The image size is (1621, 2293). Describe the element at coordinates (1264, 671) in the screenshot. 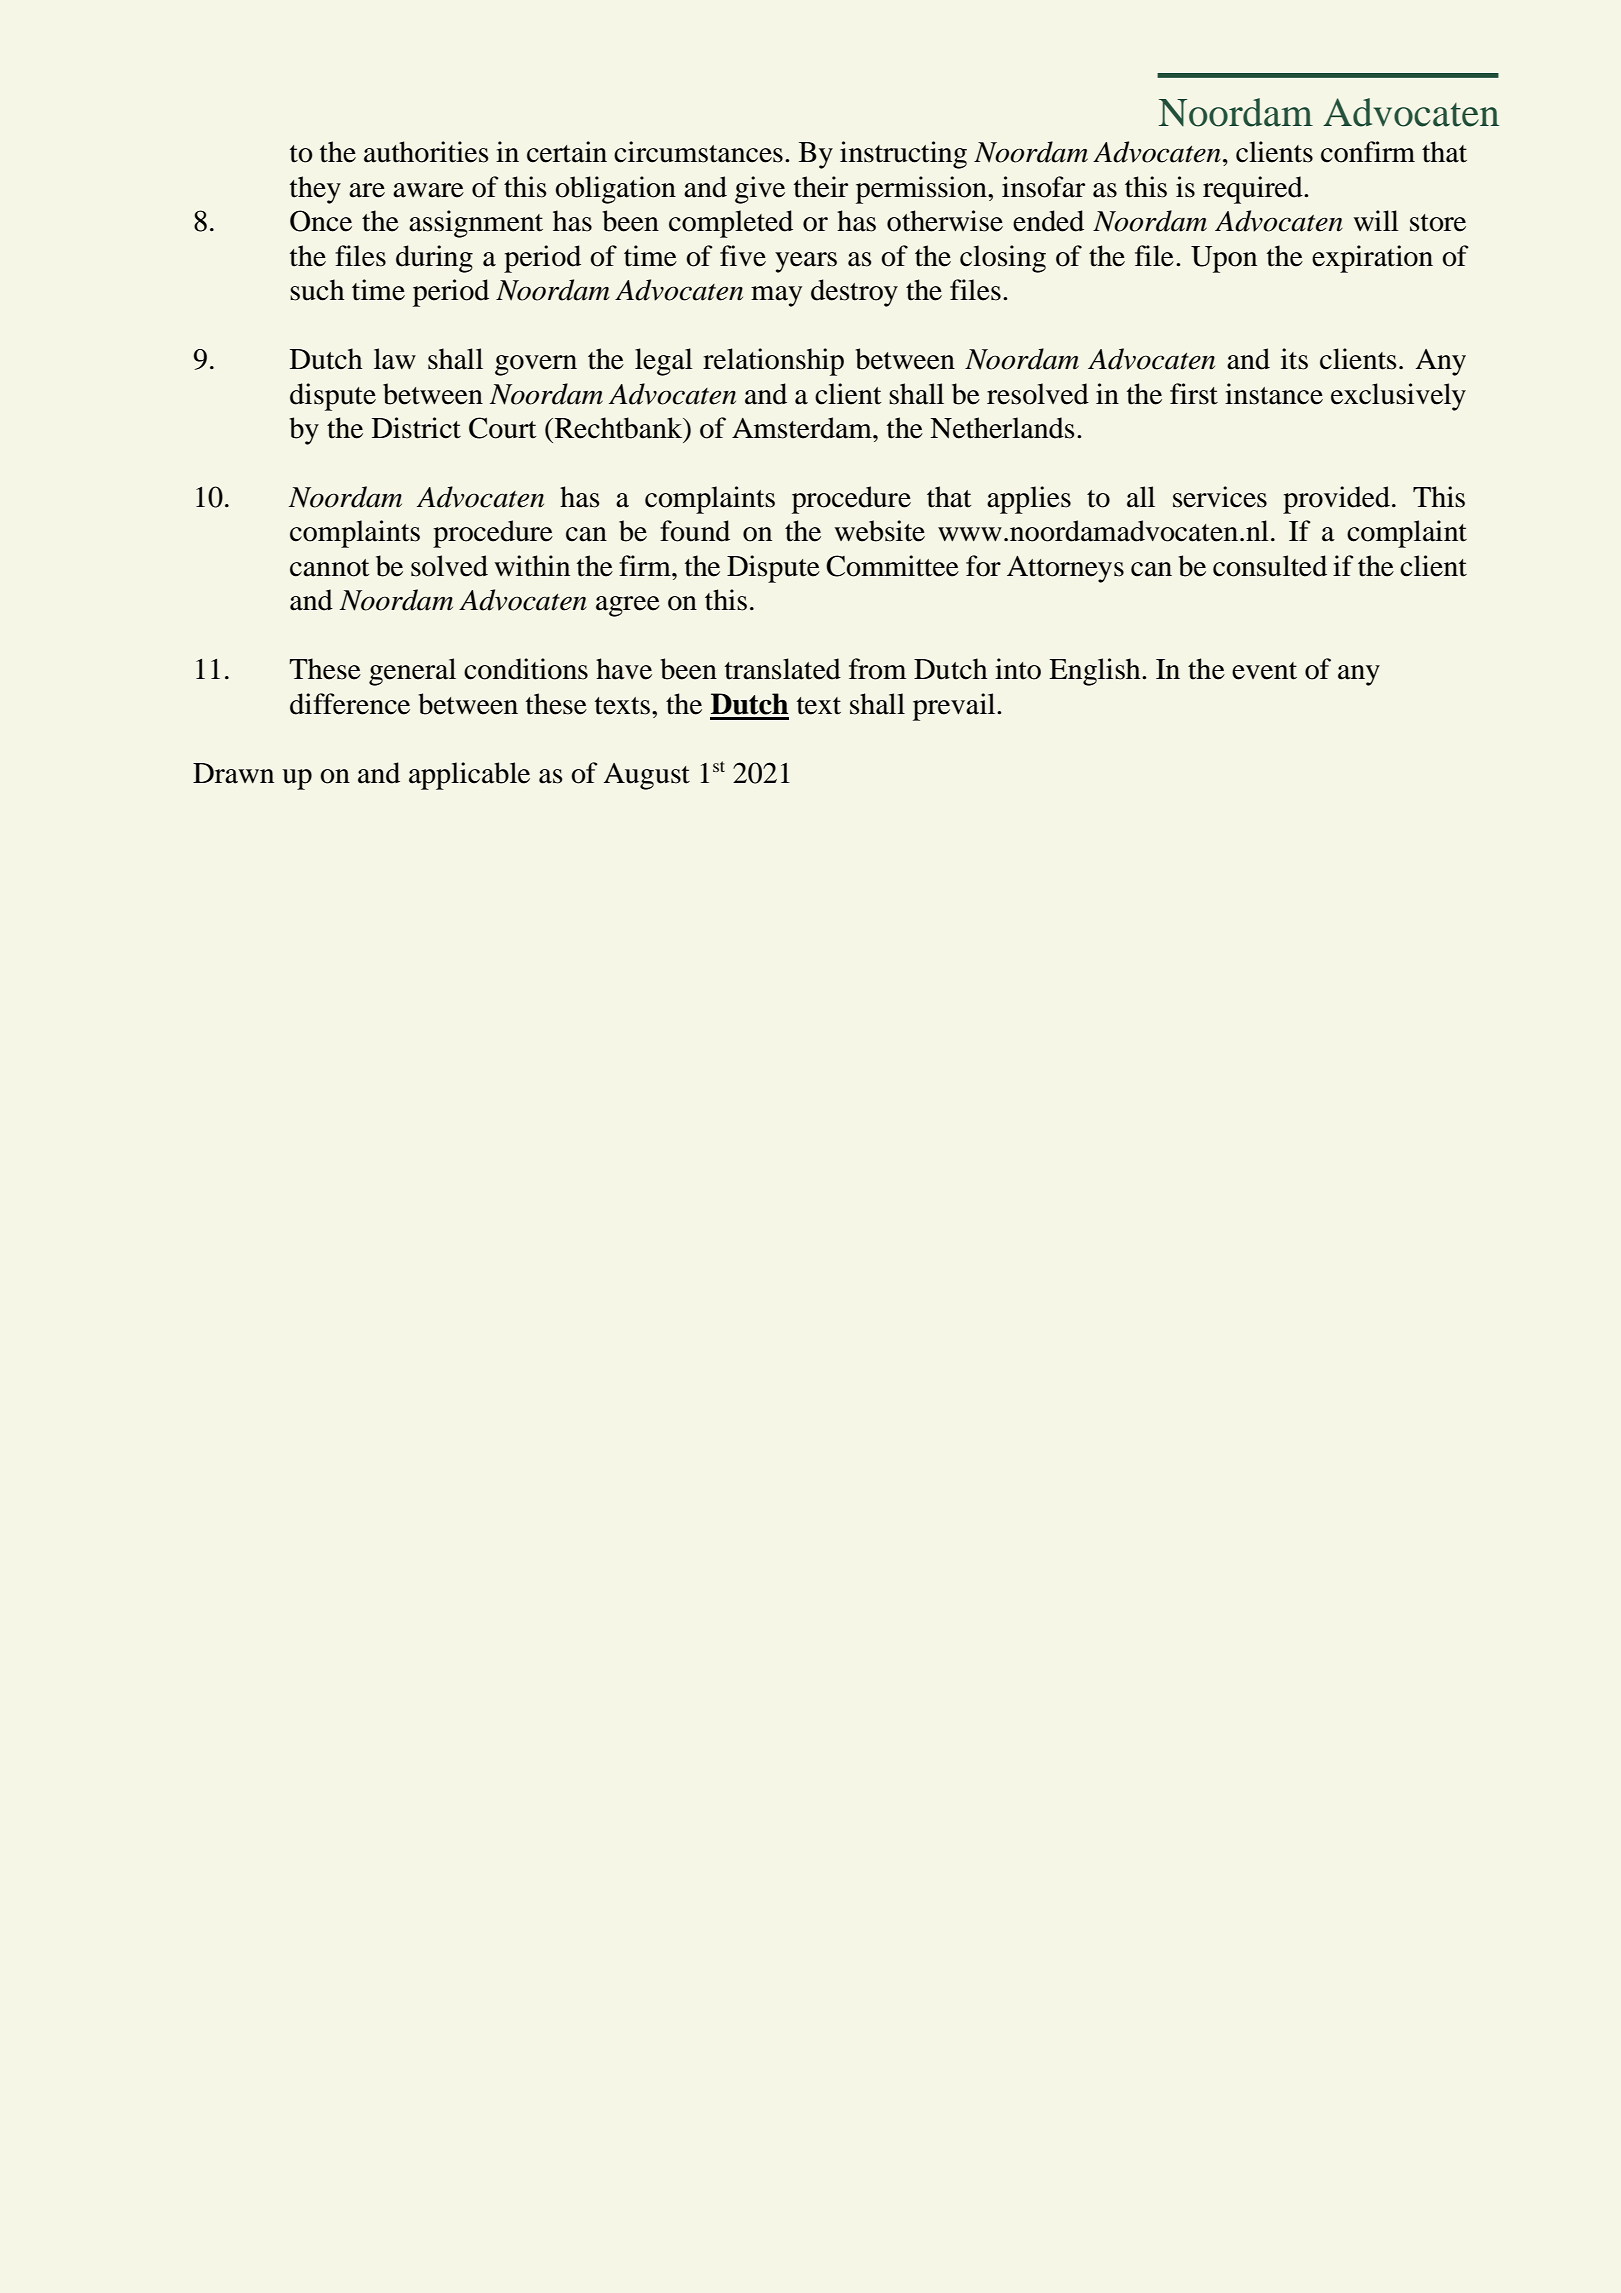

I see `event` at that location.
